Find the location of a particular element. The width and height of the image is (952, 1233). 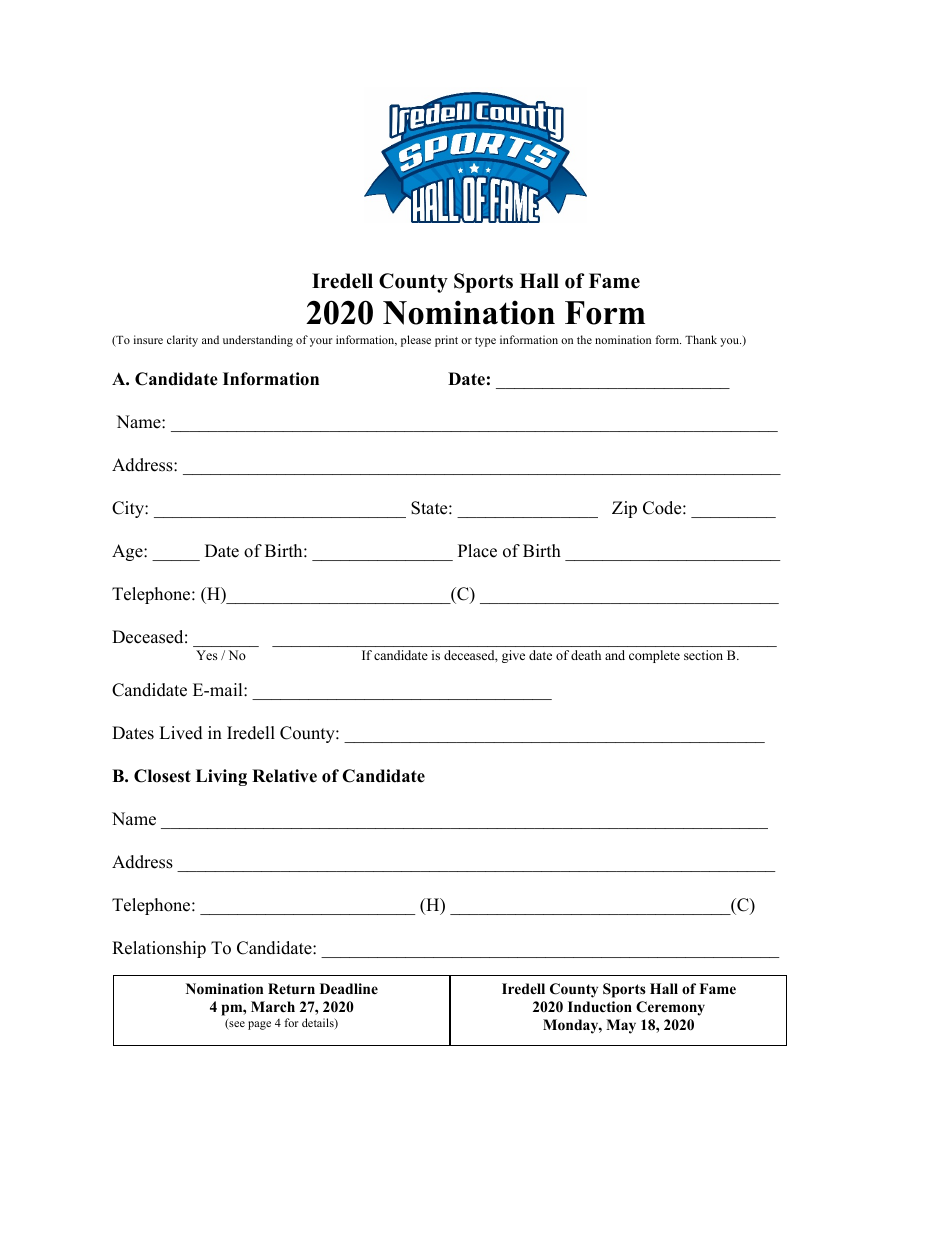

Deadline is located at coordinates (349, 988).
